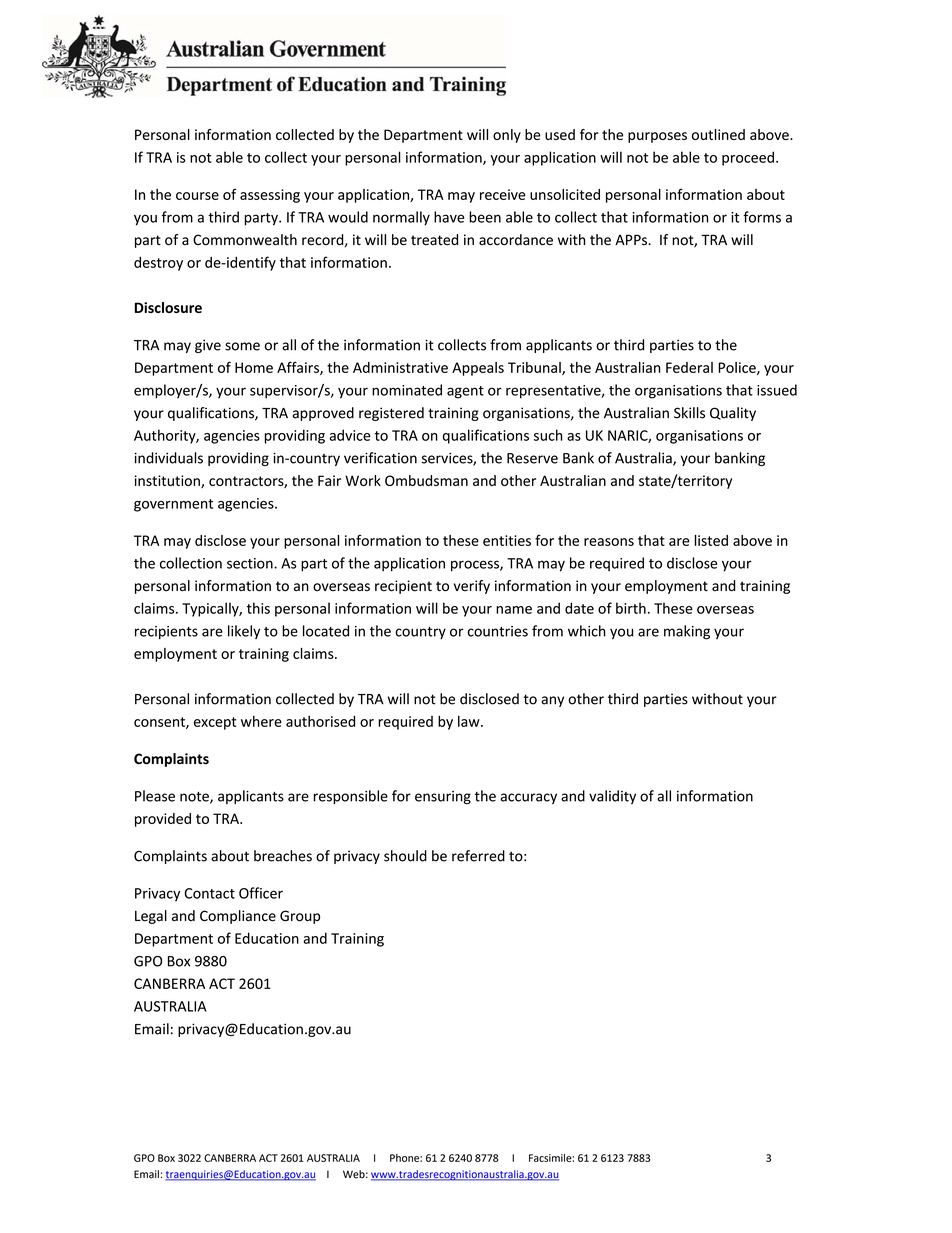 This screenshot has width=952, height=1233. Describe the element at coordinates (197, 196) in the screenshot. I see `course` at that location.
